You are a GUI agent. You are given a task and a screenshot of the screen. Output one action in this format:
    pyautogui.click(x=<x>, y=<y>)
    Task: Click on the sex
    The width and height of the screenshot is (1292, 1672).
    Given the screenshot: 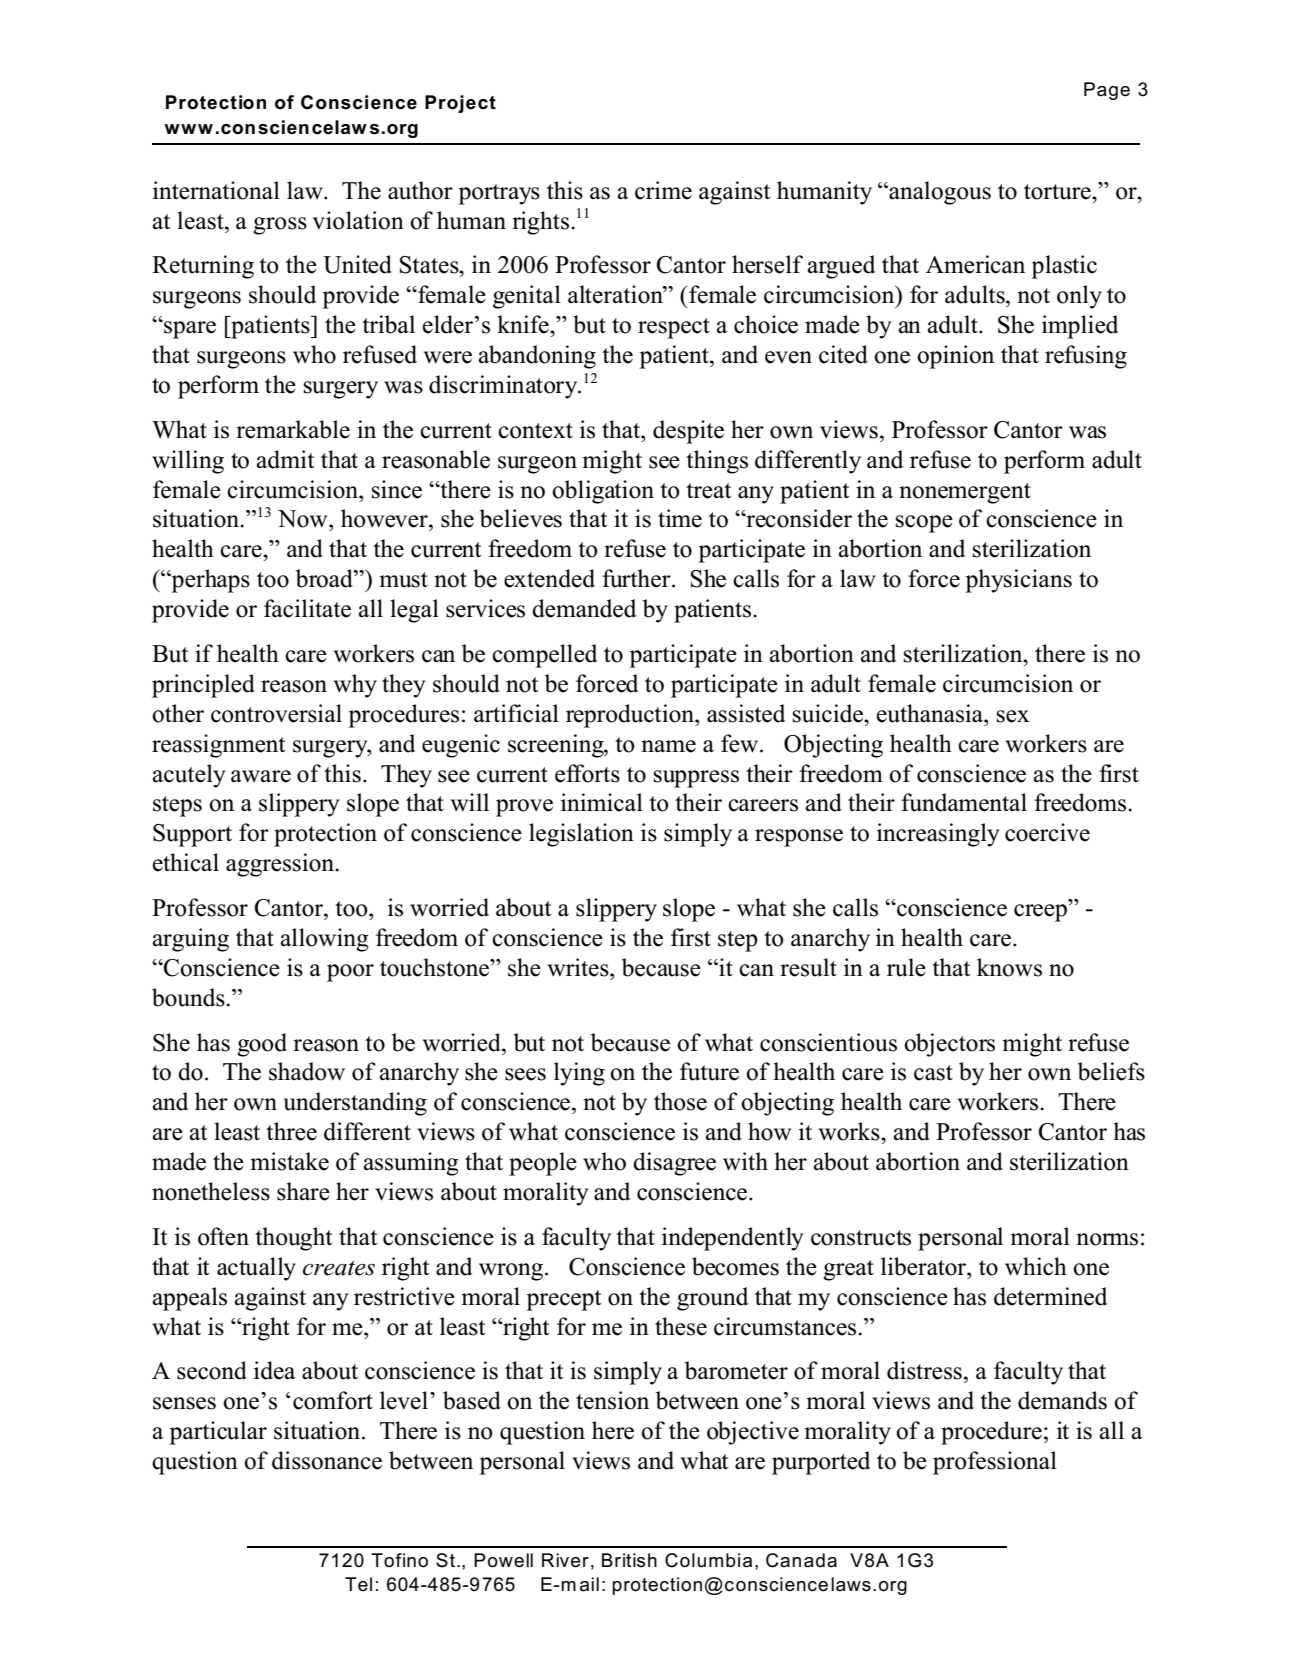 What is the action you would take?
    pyautogui.click(x=1013, y=716)
